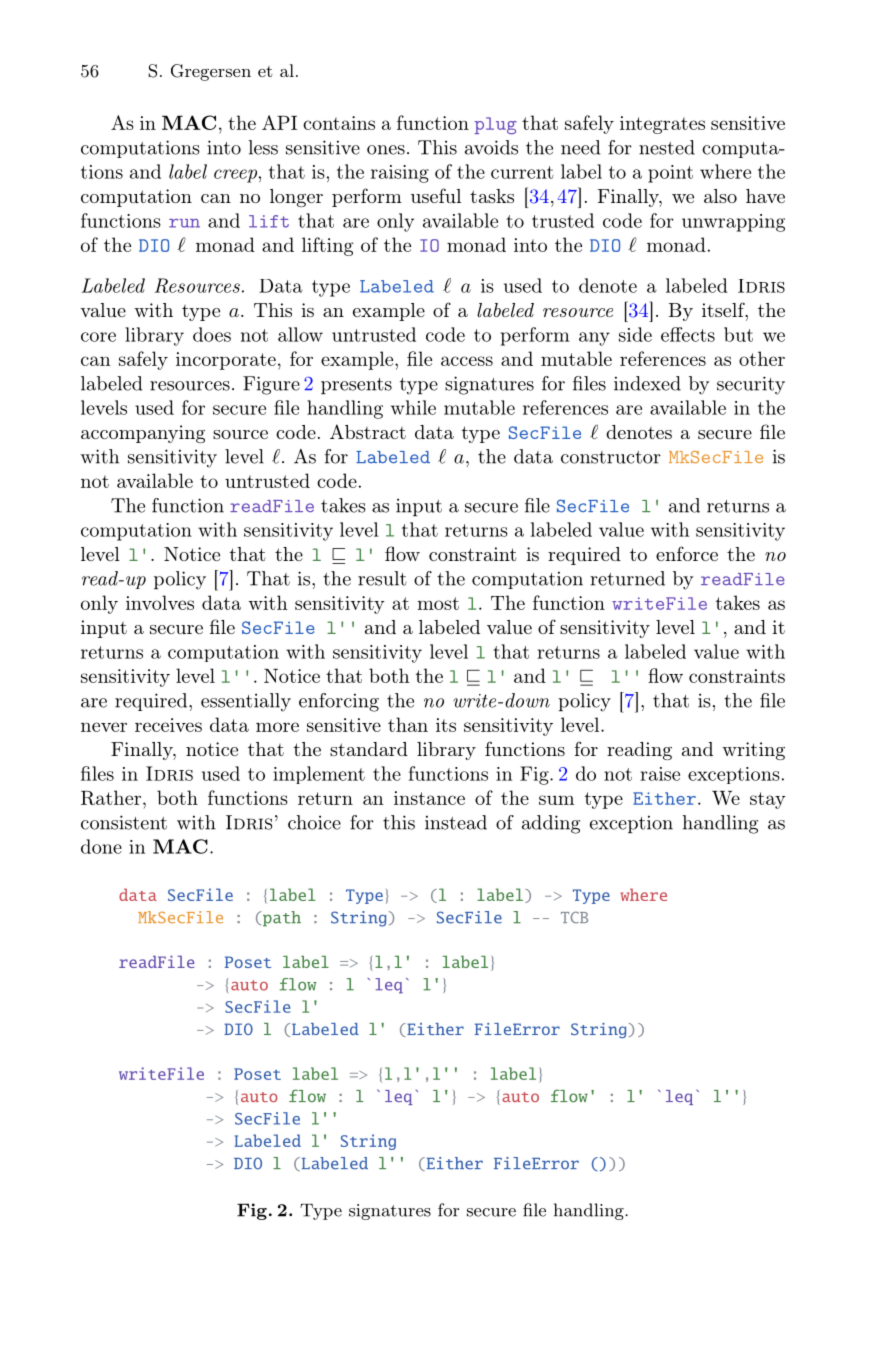 This screenshot has height=1359, width=896. What do you see at coordinates (368, 431) in the screenshot?
I see `Abstract` at bounding box center [368, 431].
